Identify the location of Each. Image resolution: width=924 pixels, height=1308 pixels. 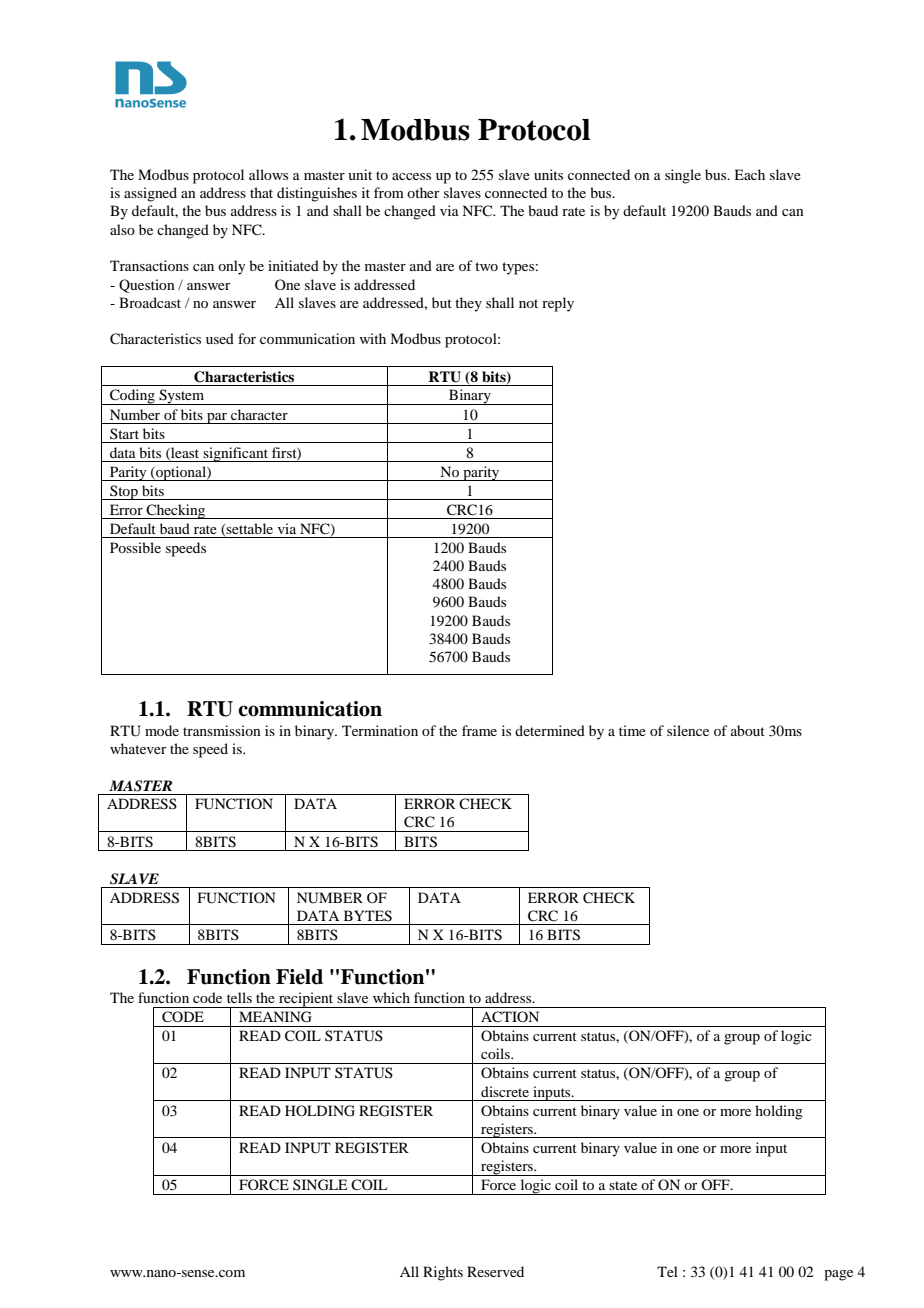
(749, 174).
